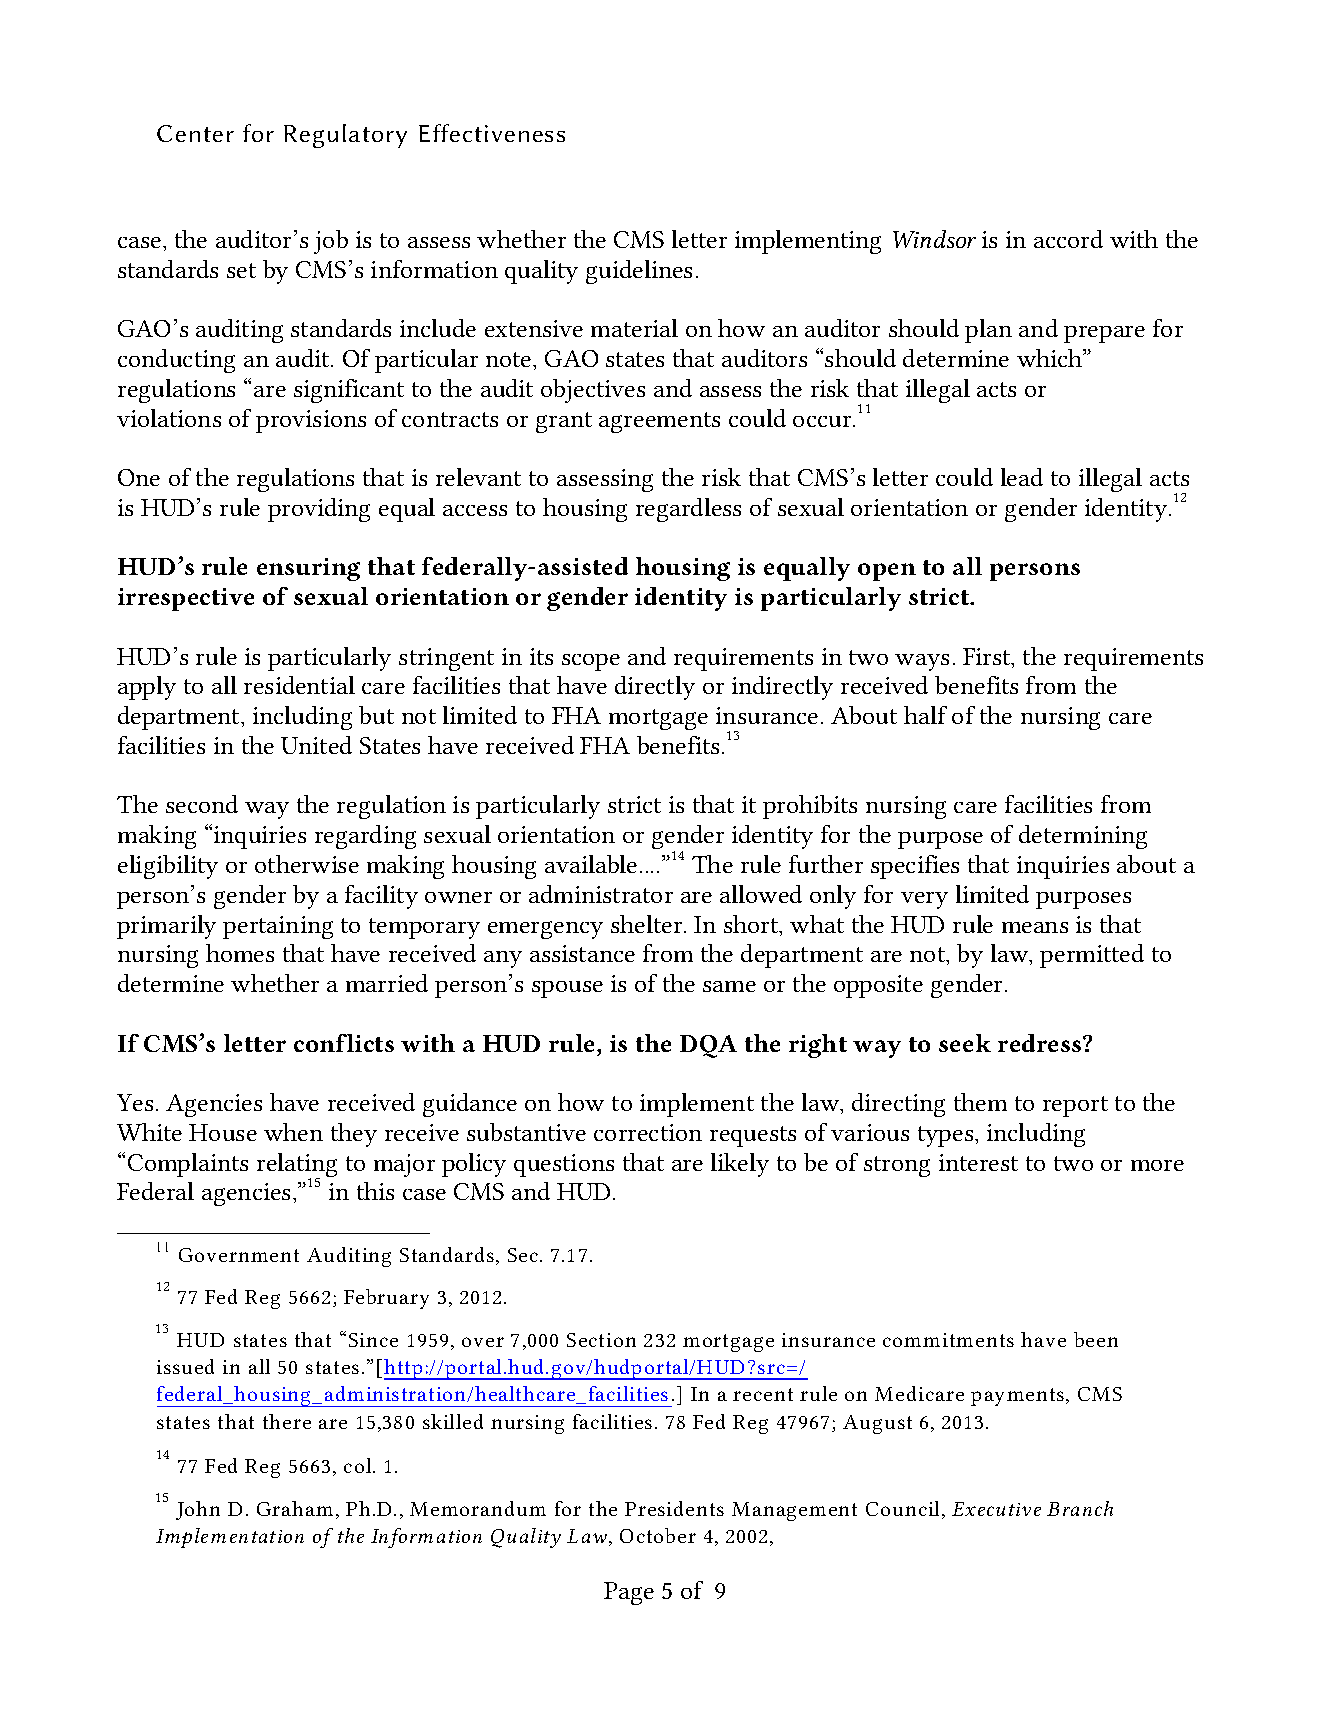 Image resolution: width=1331 pixels, height=1723 pixels. I want to click on determining, so click(1083, 837).
